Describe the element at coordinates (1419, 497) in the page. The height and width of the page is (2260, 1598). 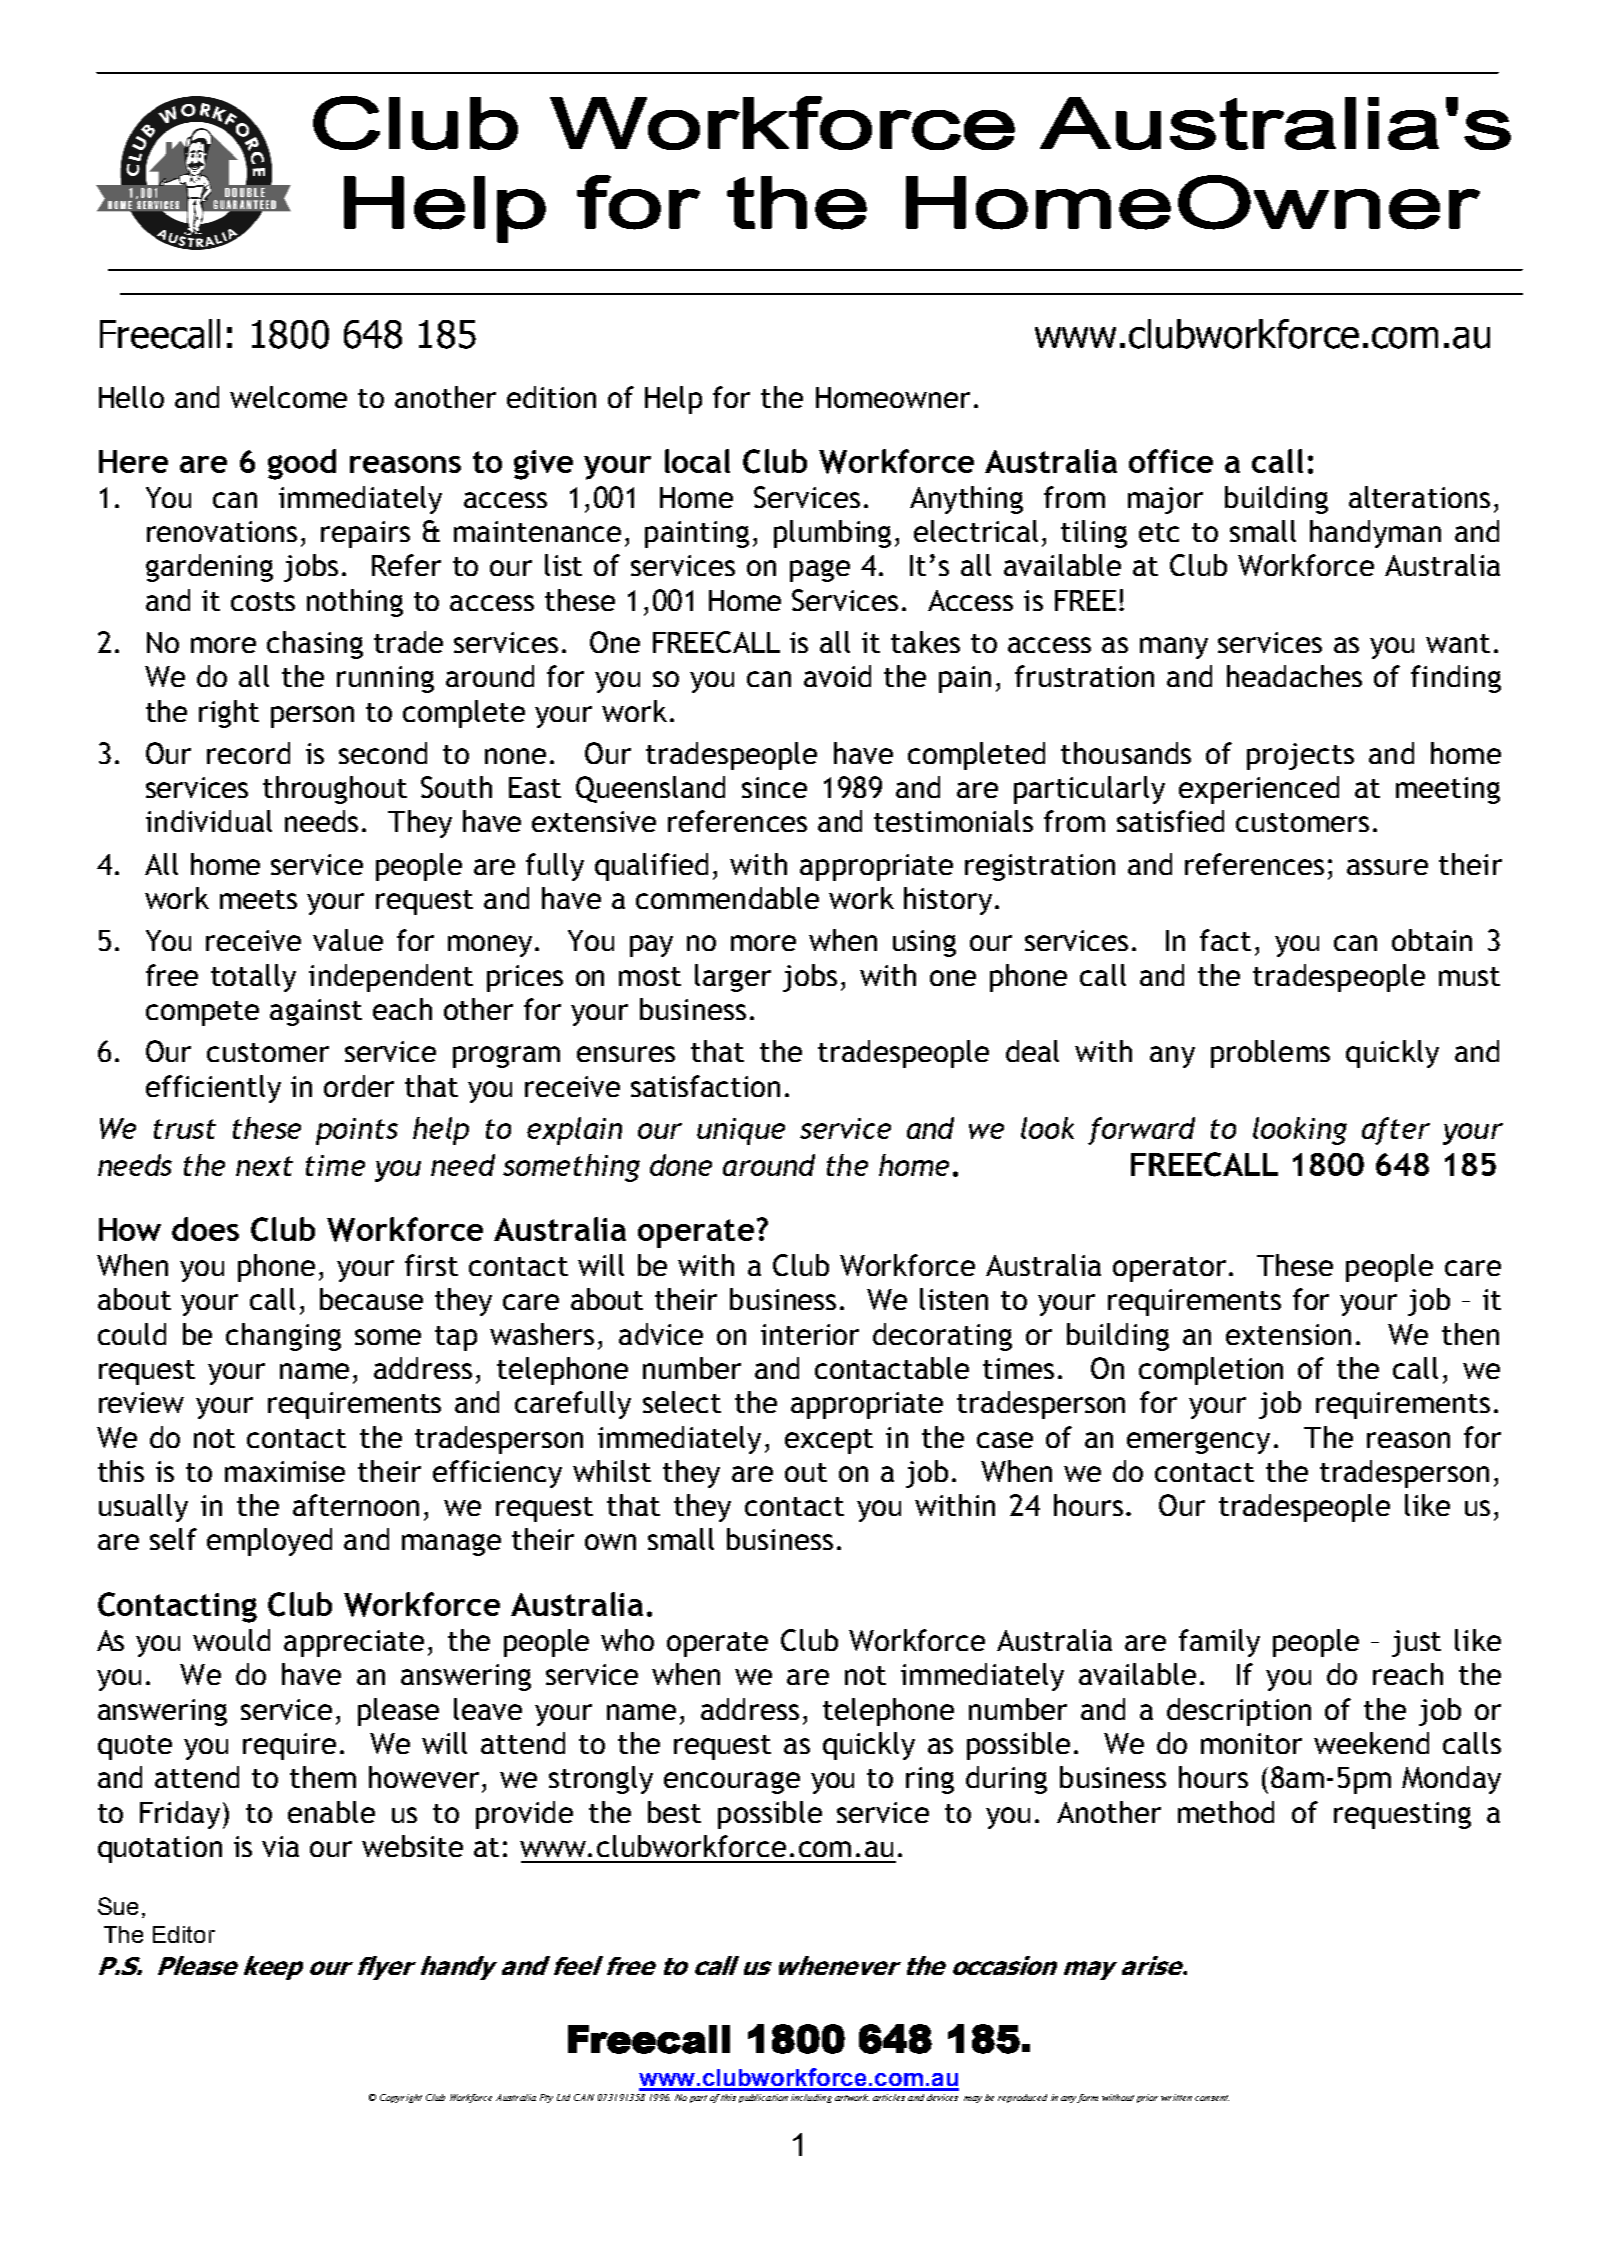
I see `alterations` at that location.
